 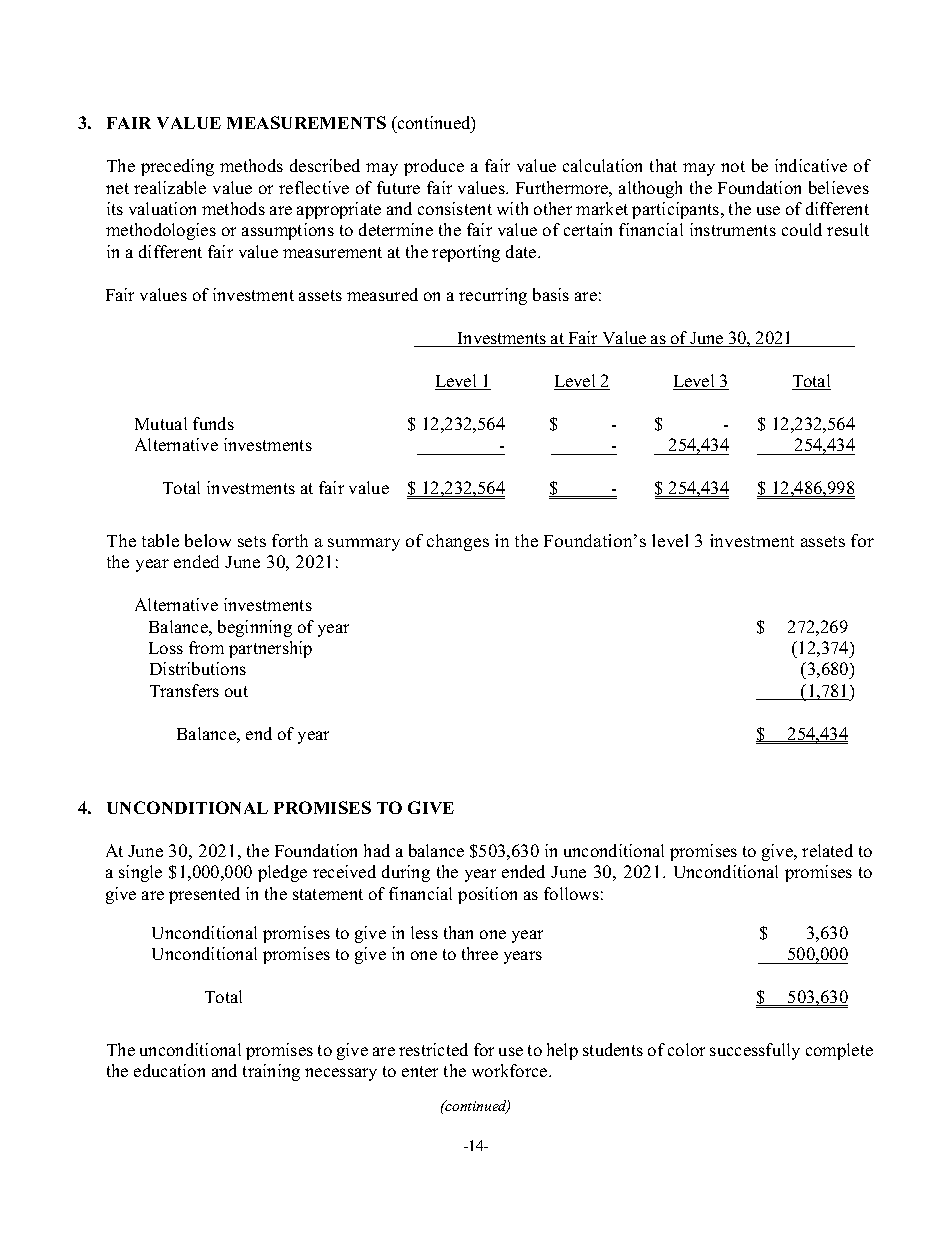 What do you see at coordinates (184, 690) in the page?
I see `Transfers` at bounding box center [184, 690].
